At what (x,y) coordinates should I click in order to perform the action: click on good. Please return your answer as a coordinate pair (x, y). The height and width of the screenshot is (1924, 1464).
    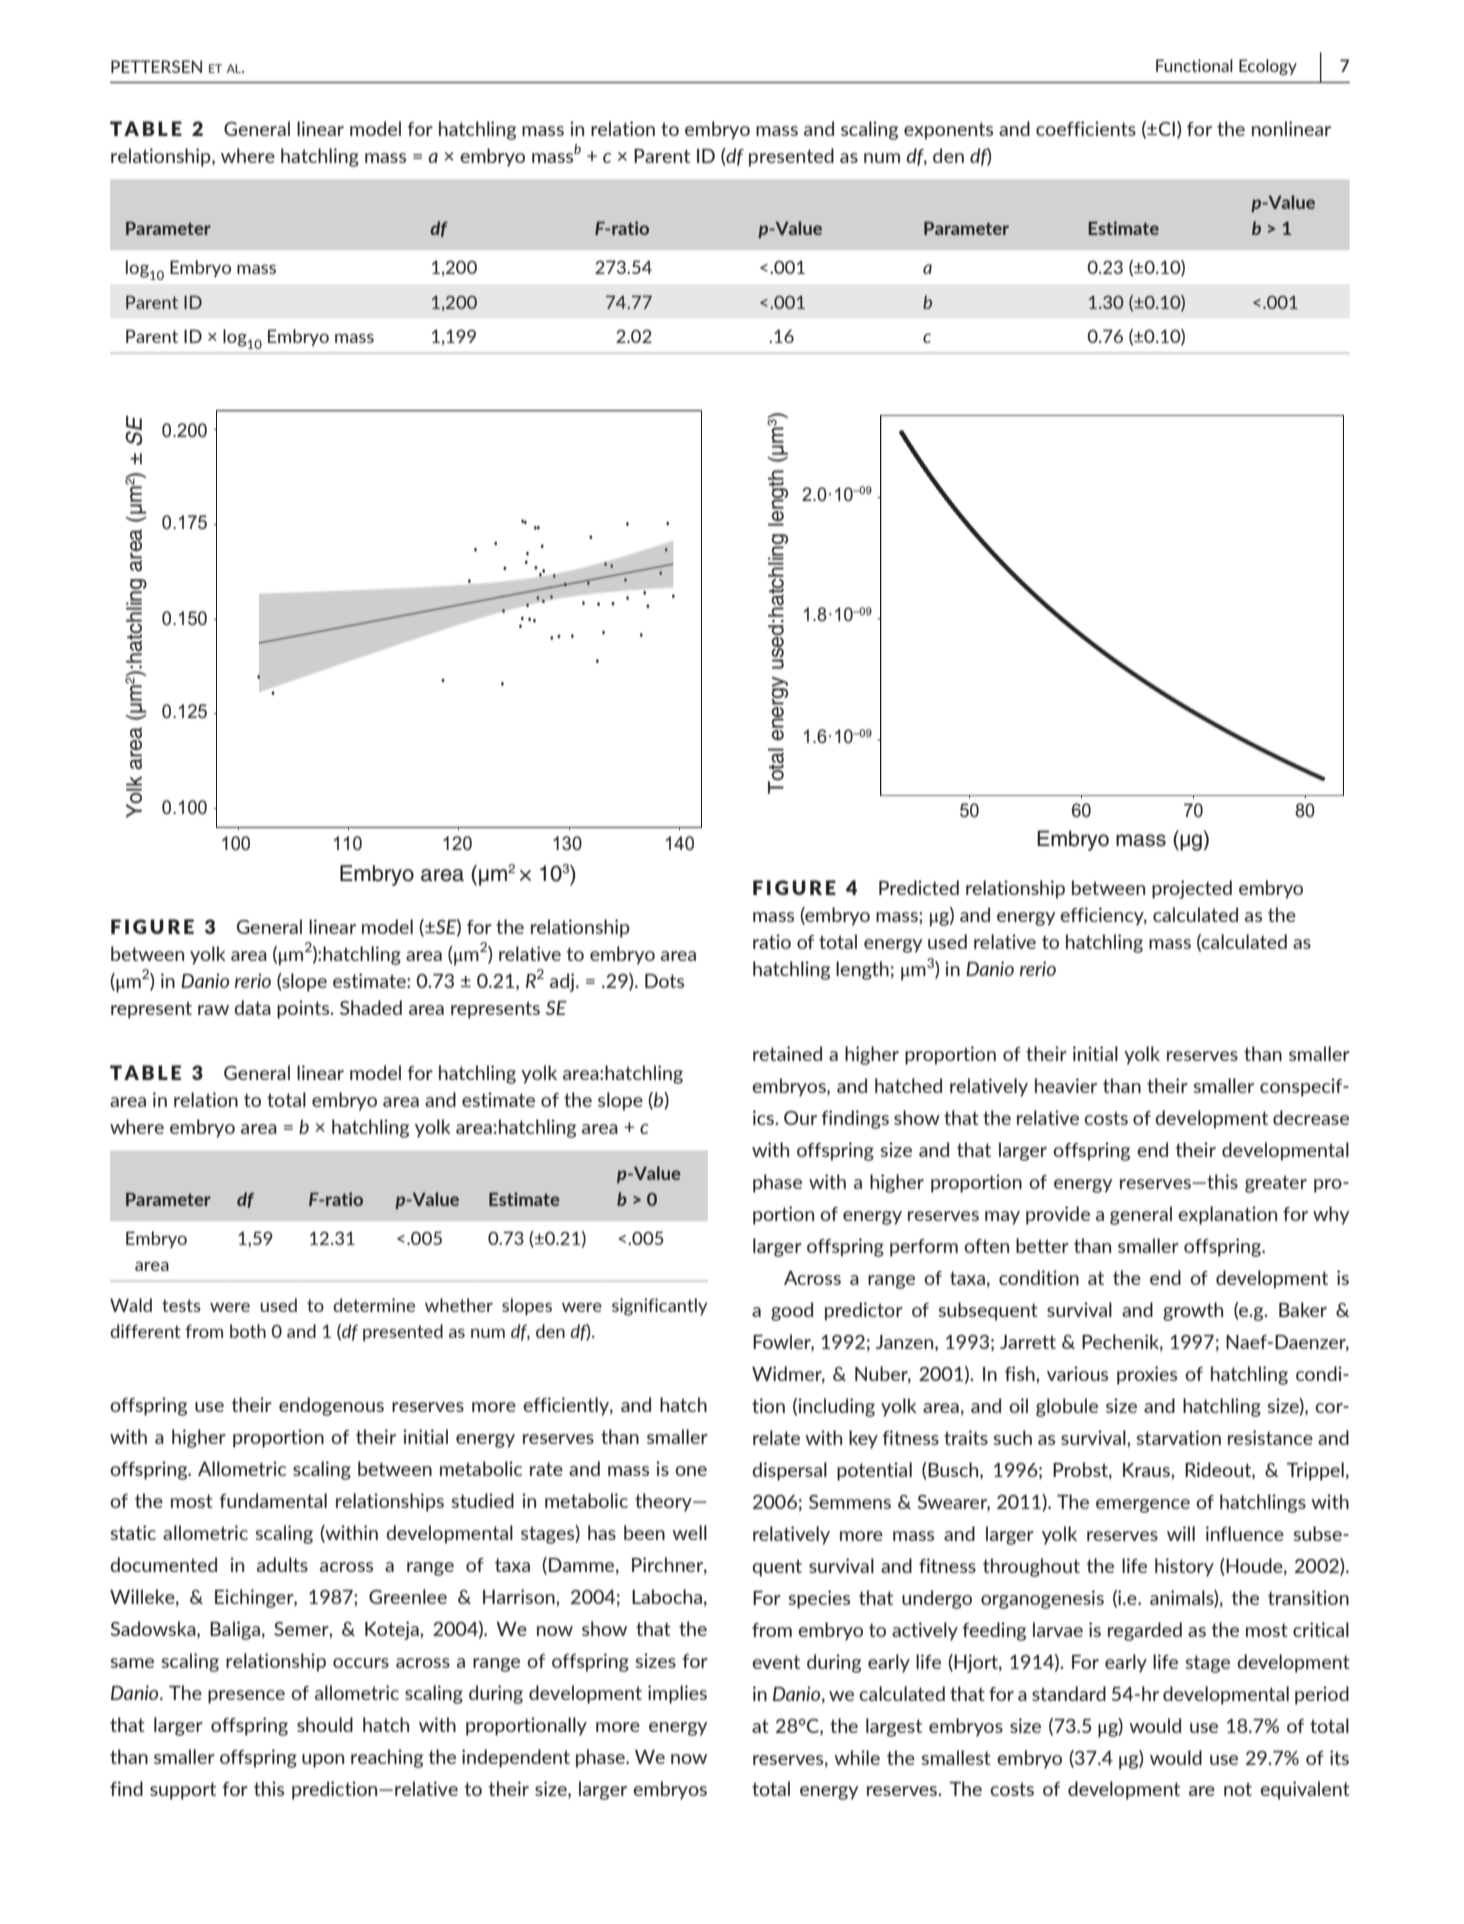
    Looking at the image, I should click on (792, 1311).
